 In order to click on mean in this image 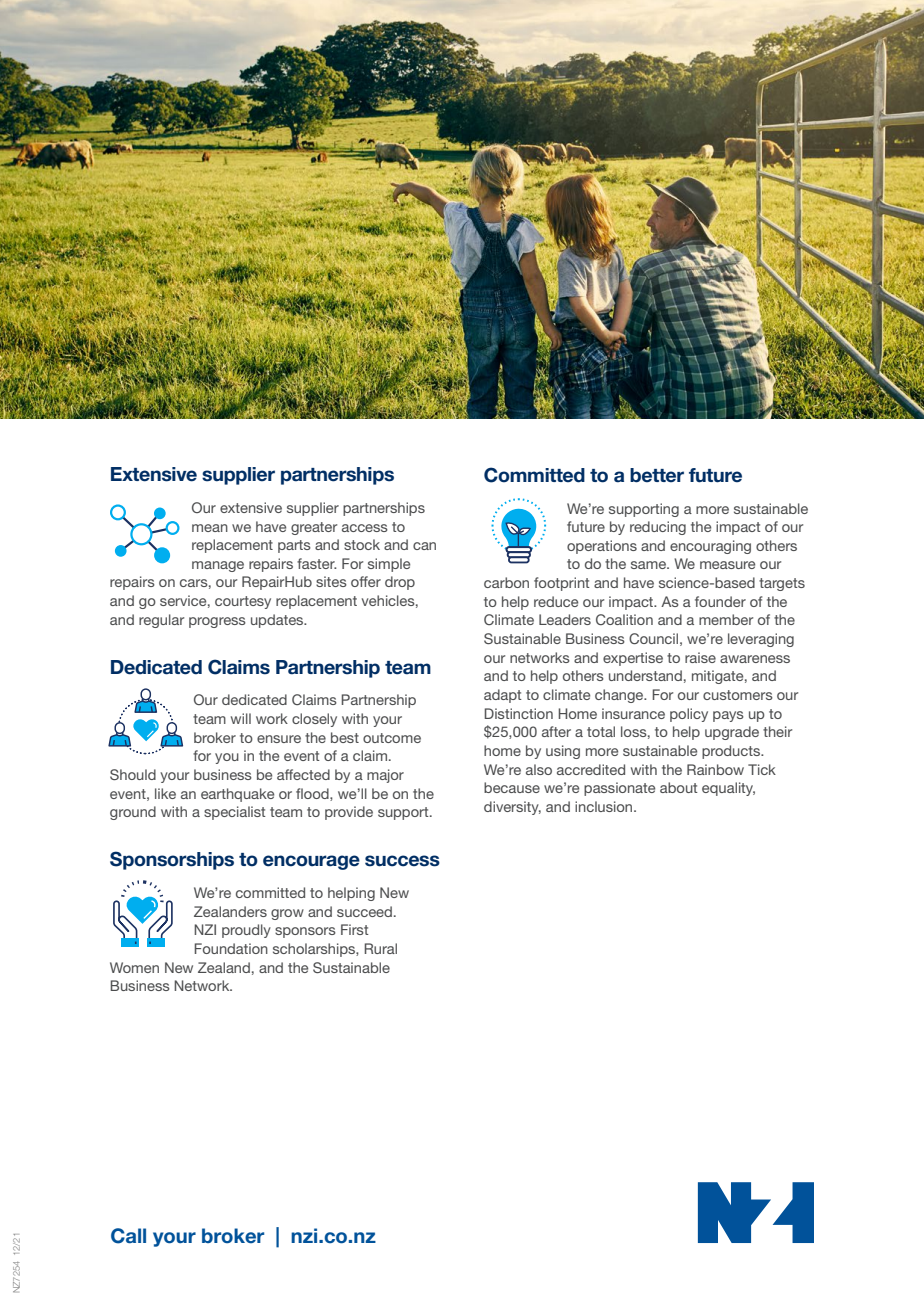, I will do `click(210, 528)`.
